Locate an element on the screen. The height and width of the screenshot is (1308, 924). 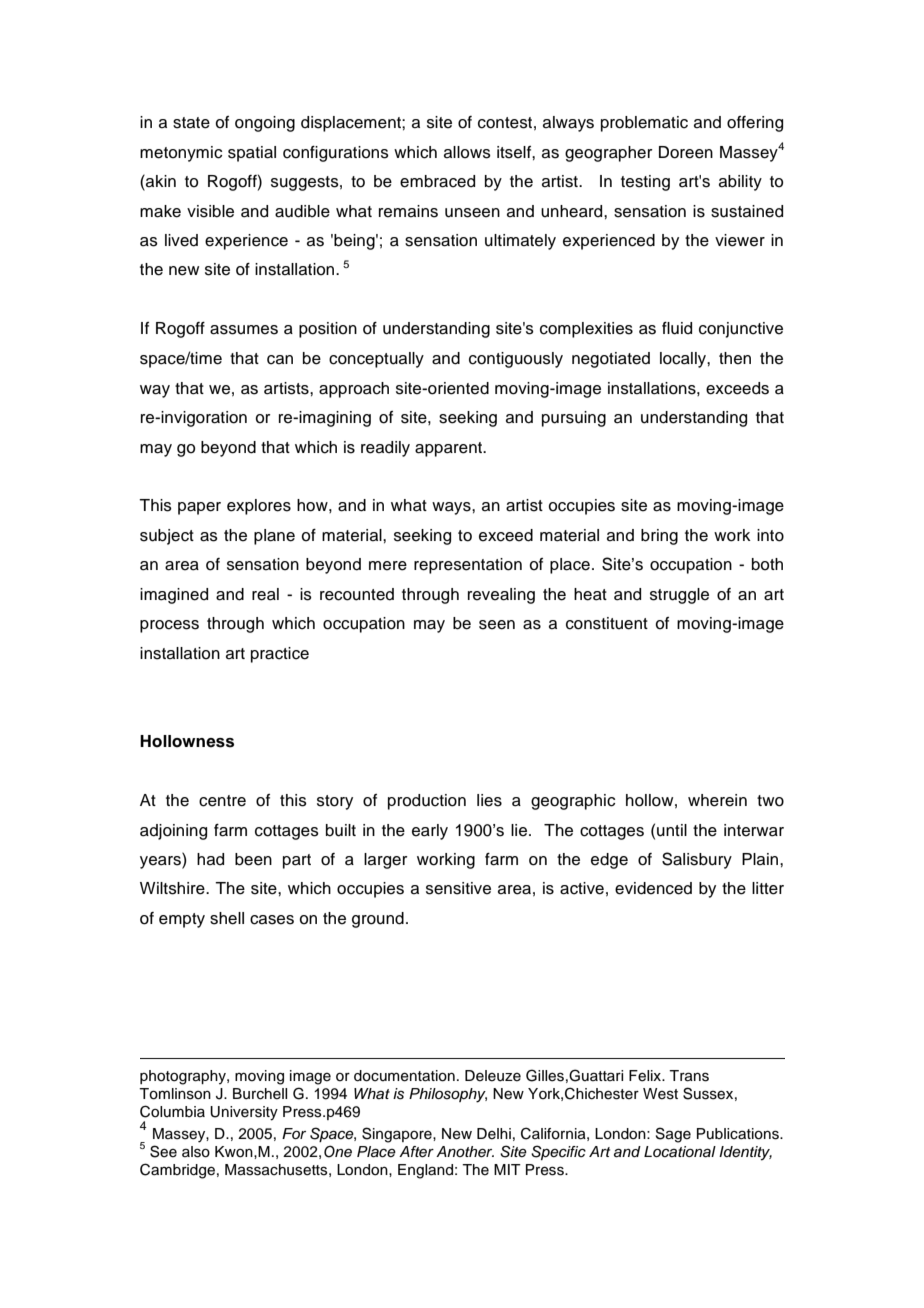
sensitive is located at coordinates (458, 888).
